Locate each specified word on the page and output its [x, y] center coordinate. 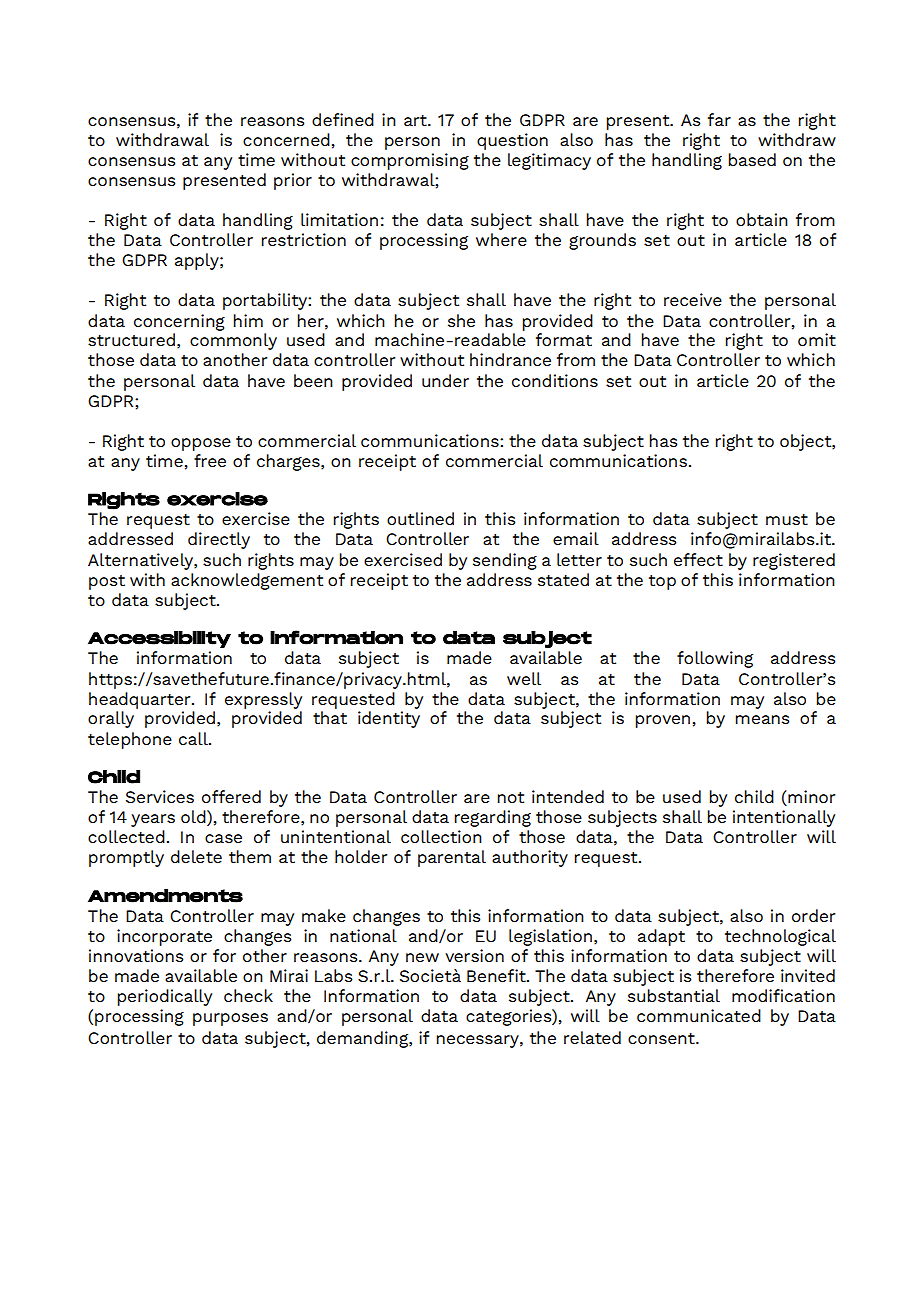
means [762, 719]
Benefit [497, 975]
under [445, 380]
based [752, 159]
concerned [286, 139]
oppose [201, 444]
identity [389, 719]
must [787, 519]
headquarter [141, 700]
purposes [230, 1019]
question [512, 141]
